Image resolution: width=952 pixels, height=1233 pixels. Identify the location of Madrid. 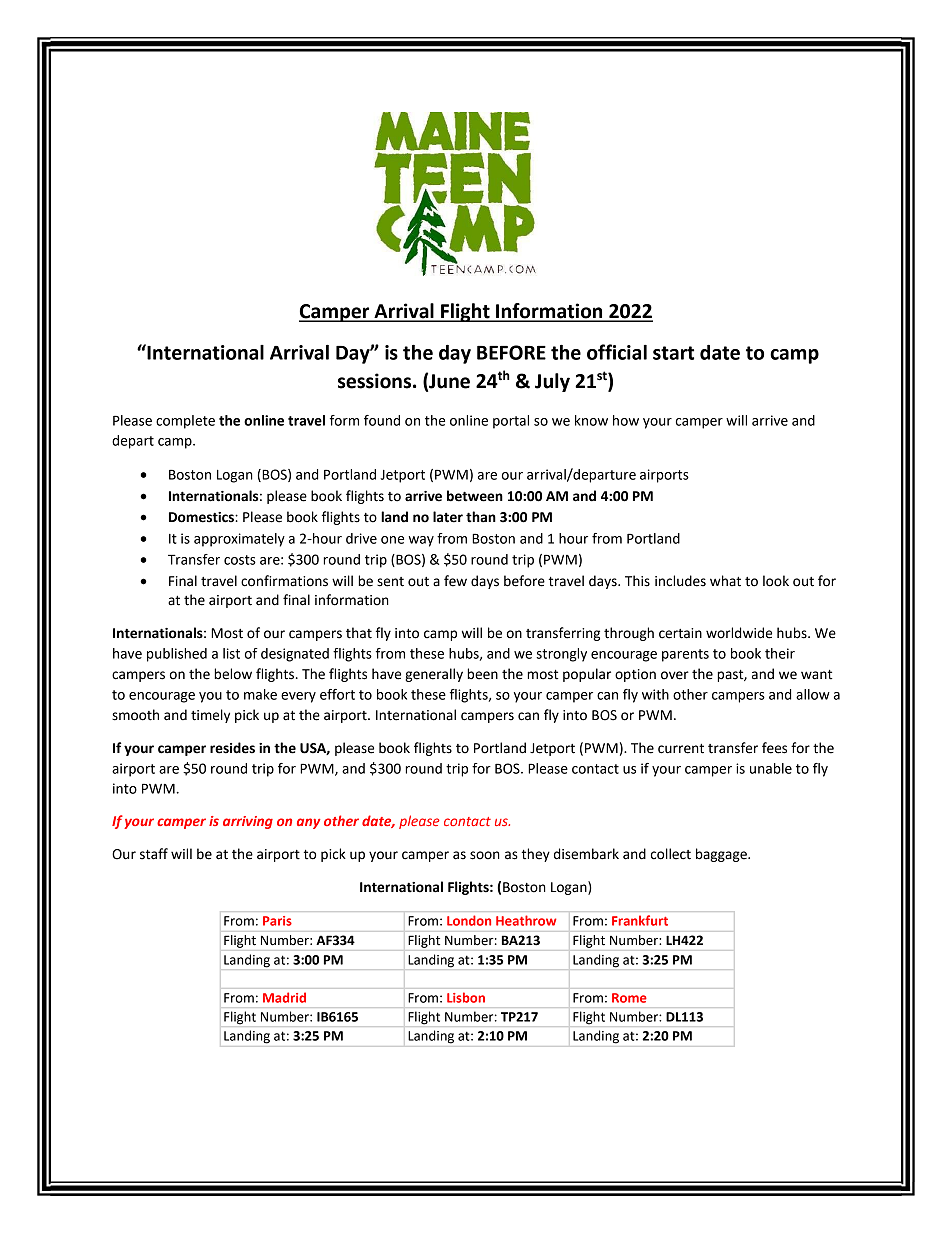
(284, 997).
